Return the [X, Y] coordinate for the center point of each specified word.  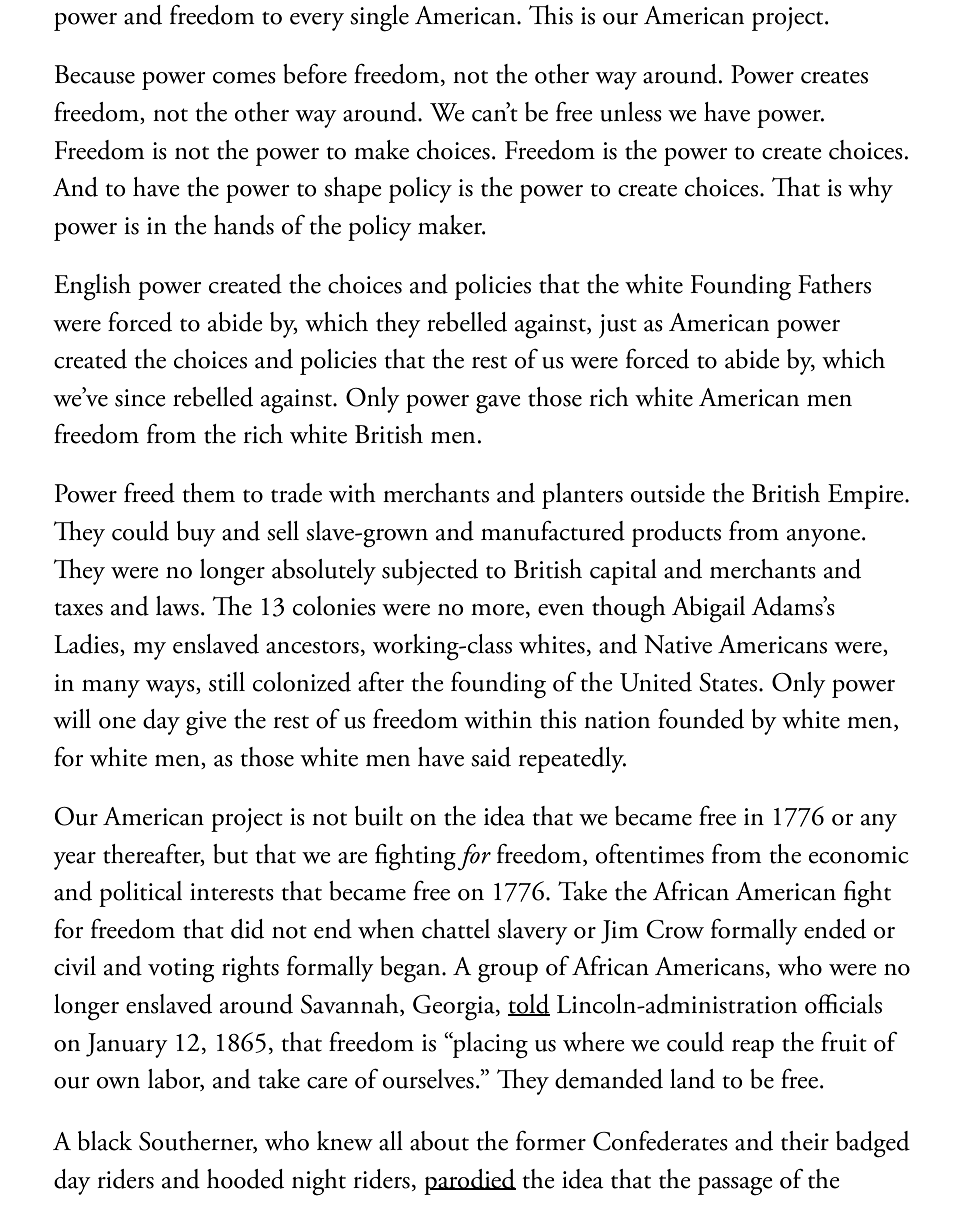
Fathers [834, 284]
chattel [456, 929]
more [497, 610]
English [92, 287]
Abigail [708, 609]
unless [631, 112]
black [105, 1141]
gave [498, 404]
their [805, 1141]
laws [177, 606]
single [379, 18]
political [140, 894]
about [439, 1141]
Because [95, 74]
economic [859, 855]
